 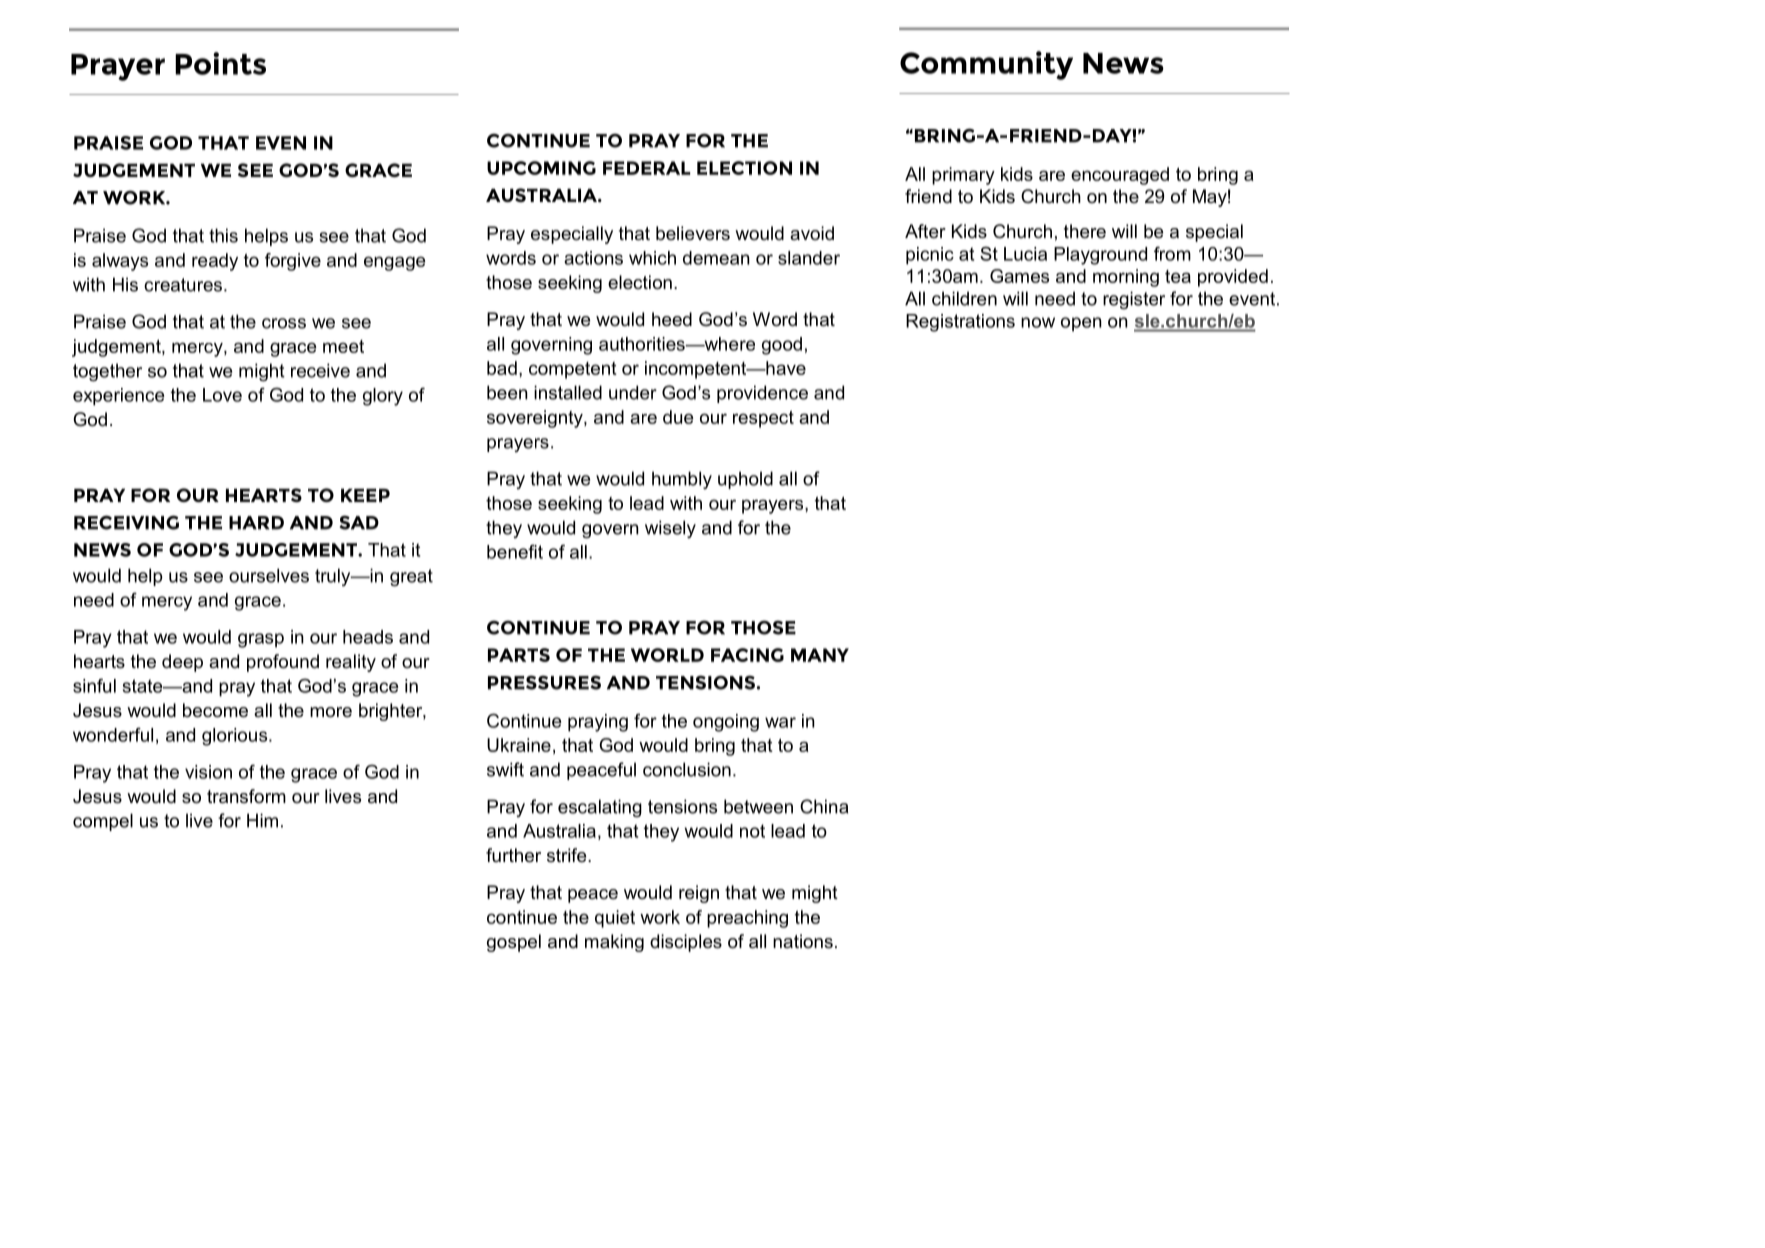 What do you see at coordinates (615, 919) in the image?
I see `quiet` at bounding box center [615, 919].
